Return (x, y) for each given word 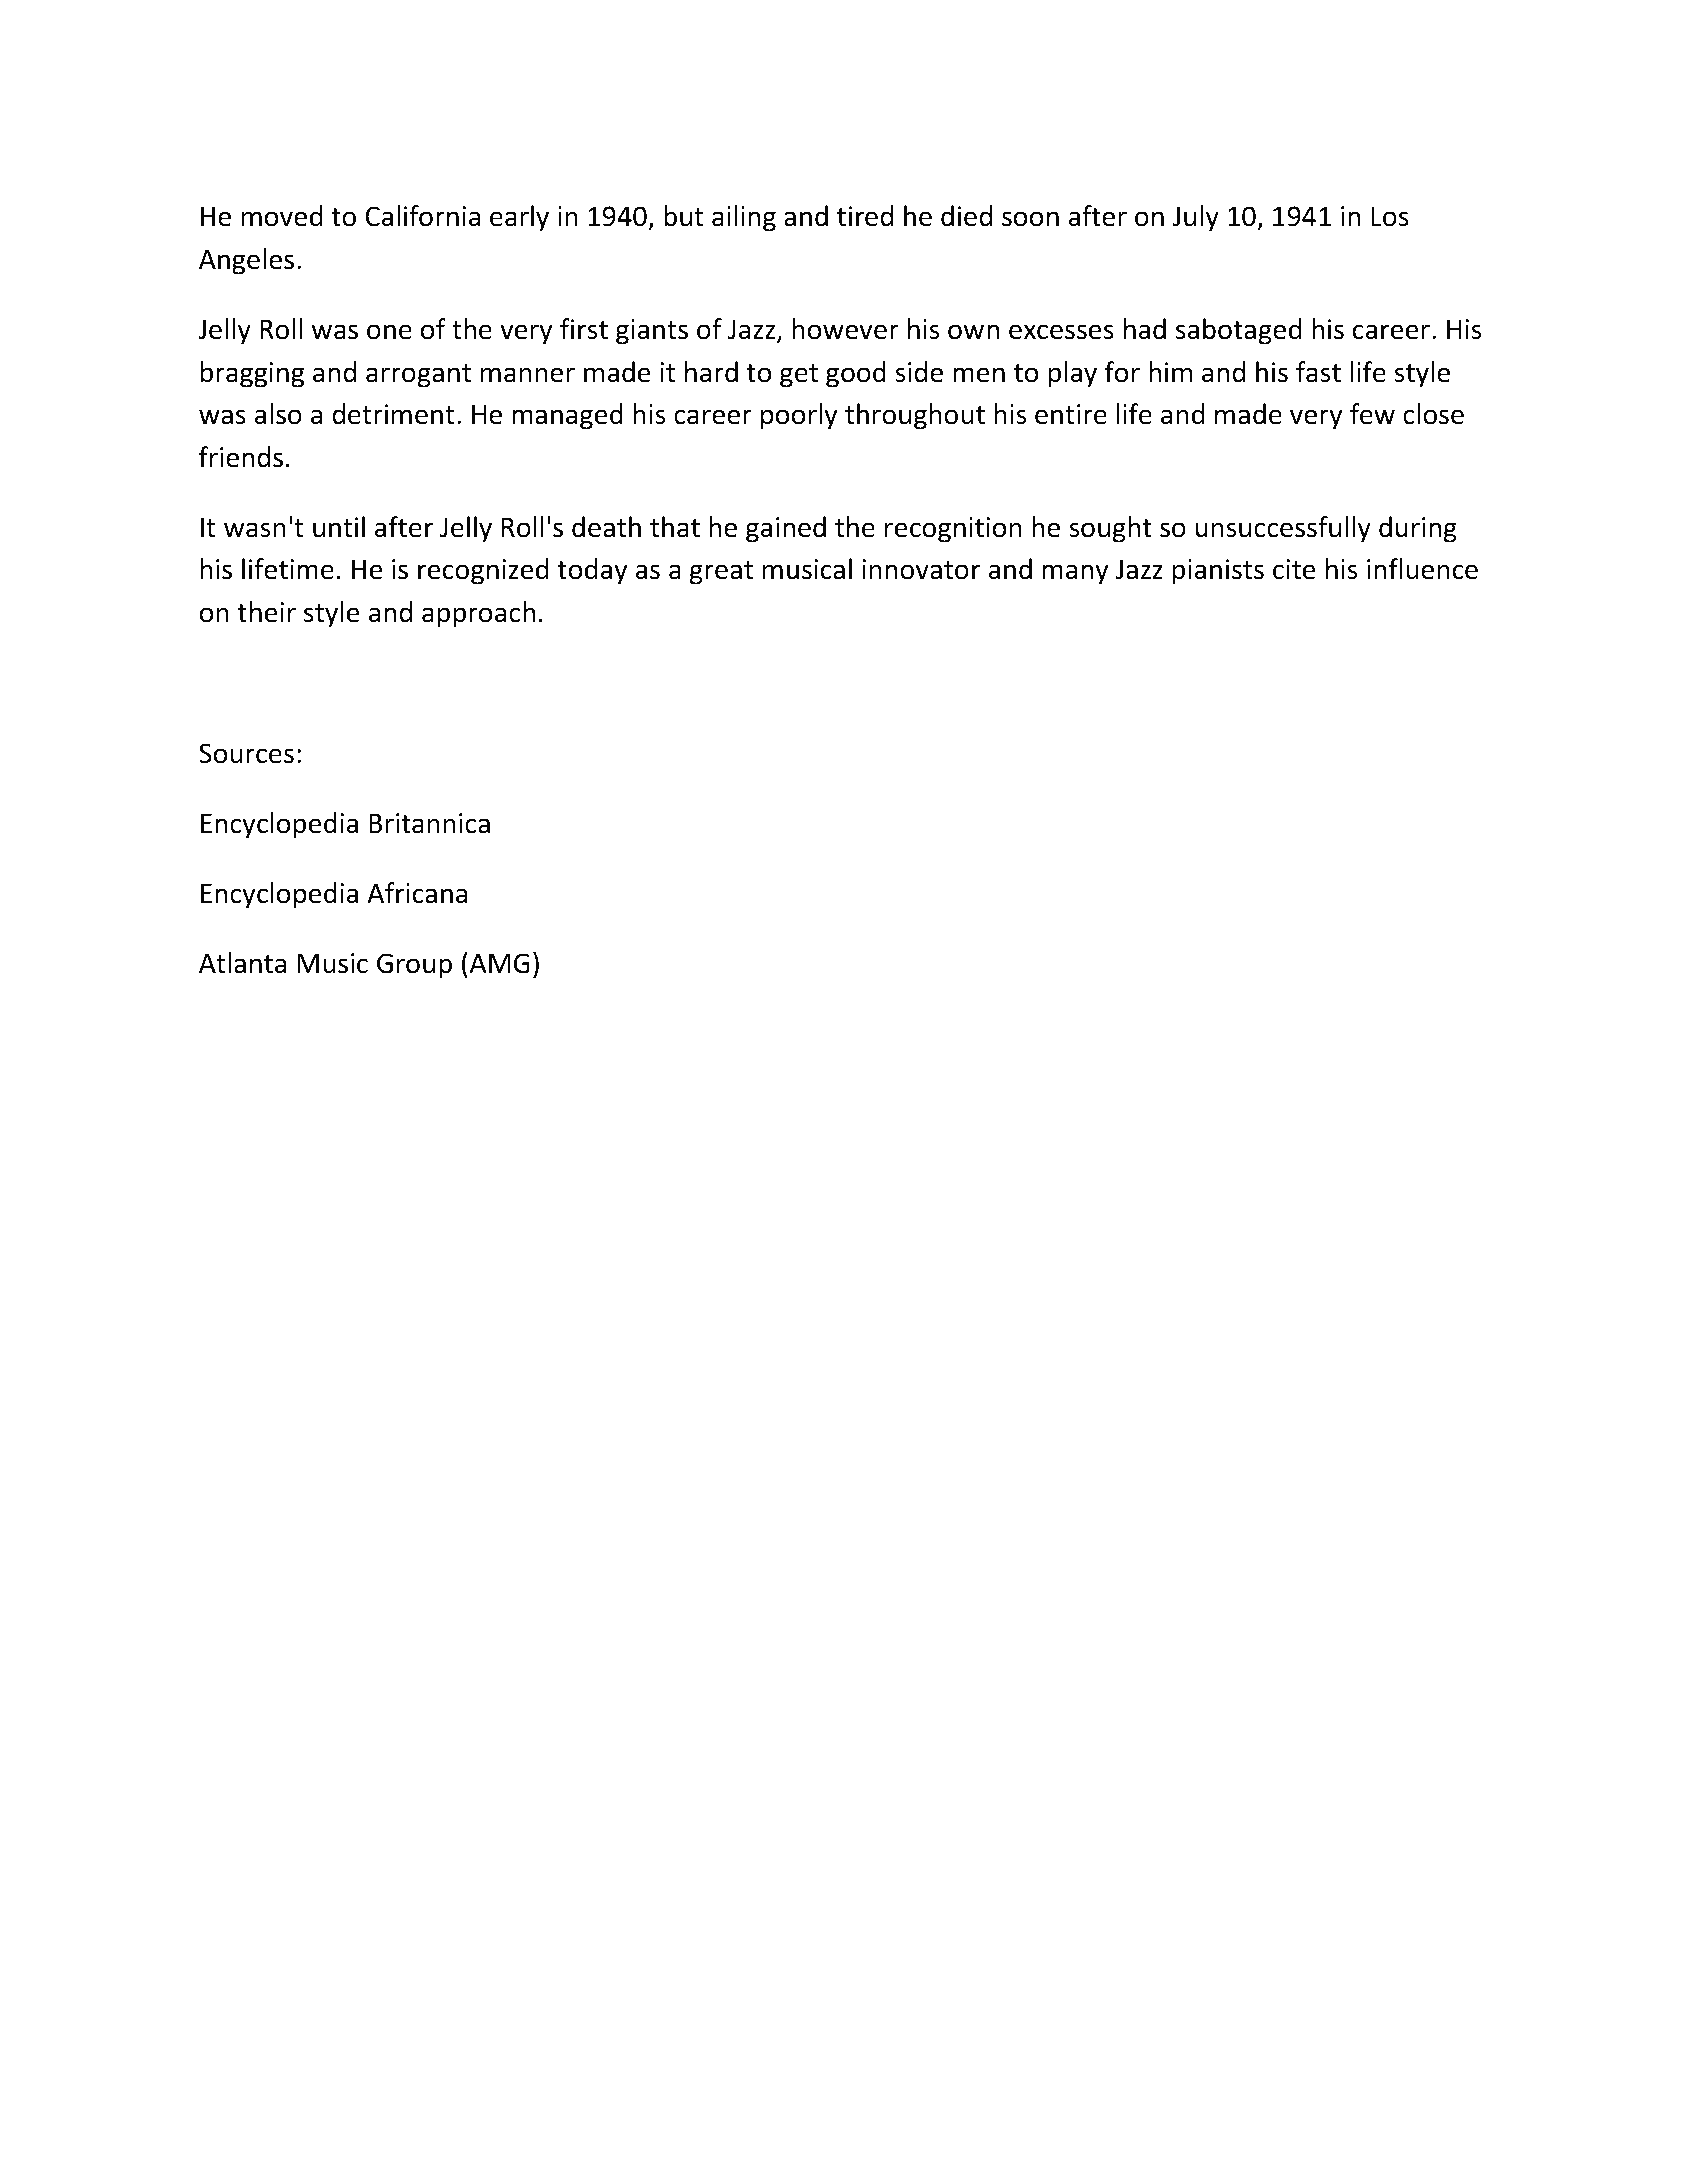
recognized (483, 571)
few (1372, 414)
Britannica (429, 823)
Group (414, 966)
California (422, 216)
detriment (393, 414)
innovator (921, 569)
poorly (799, 416)
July (1196, 218)
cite (1294, 569)
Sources (246, 753)
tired (865, 216)
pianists (1218, 572)
